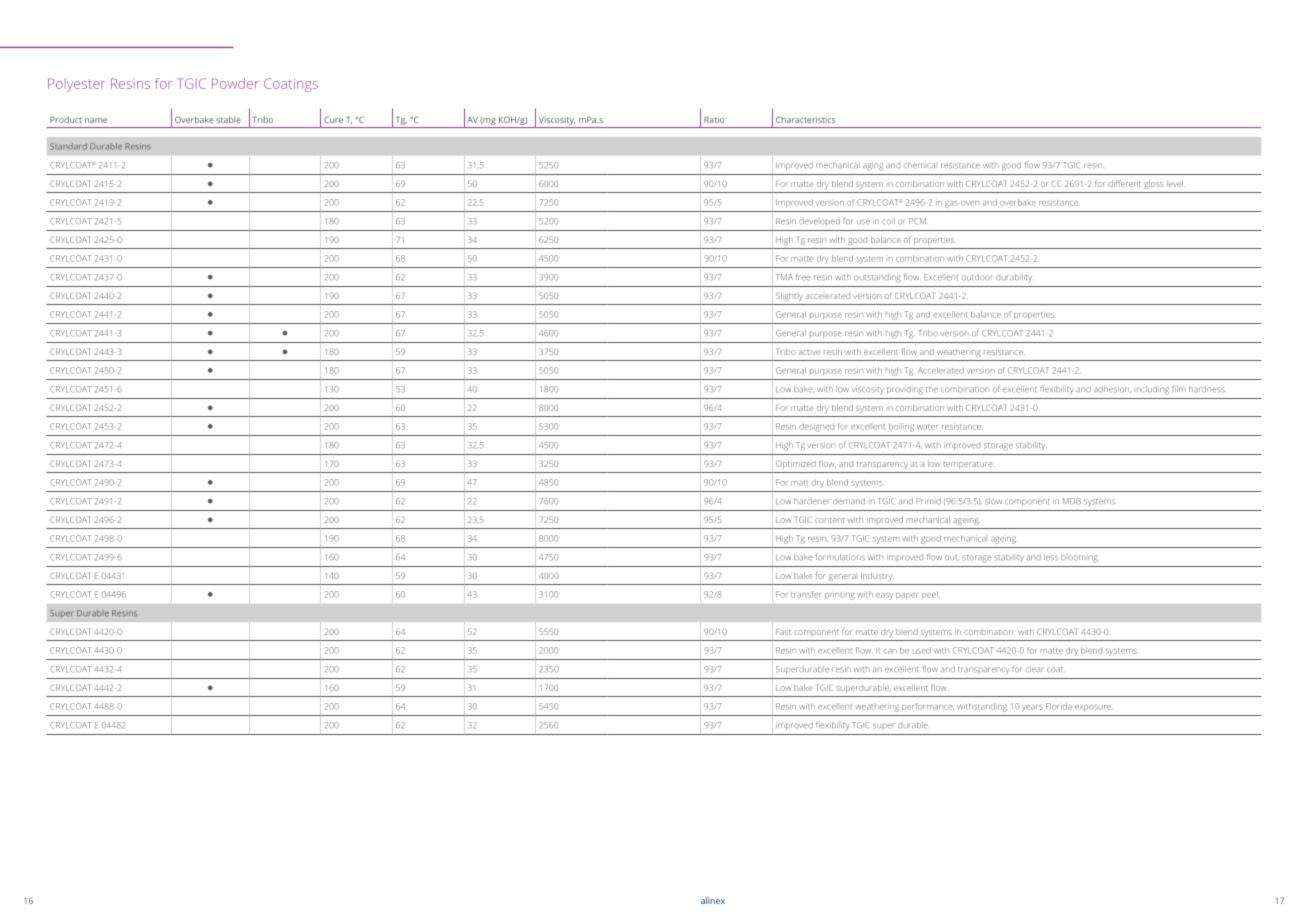 The image size is (1308, 924). I want to click on active, so click(809, 352).
